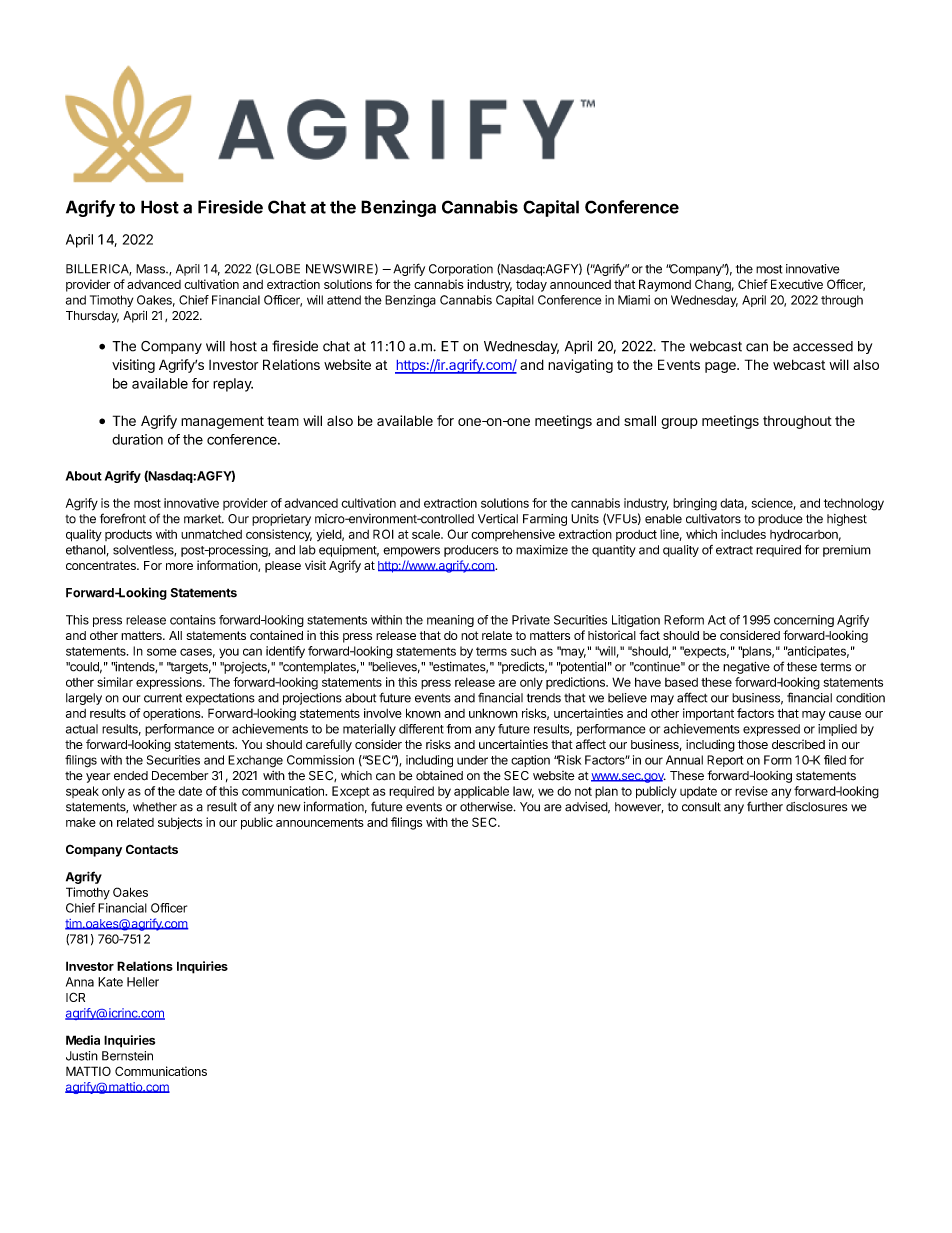  I want to click on Mass, so click(151, 269).
